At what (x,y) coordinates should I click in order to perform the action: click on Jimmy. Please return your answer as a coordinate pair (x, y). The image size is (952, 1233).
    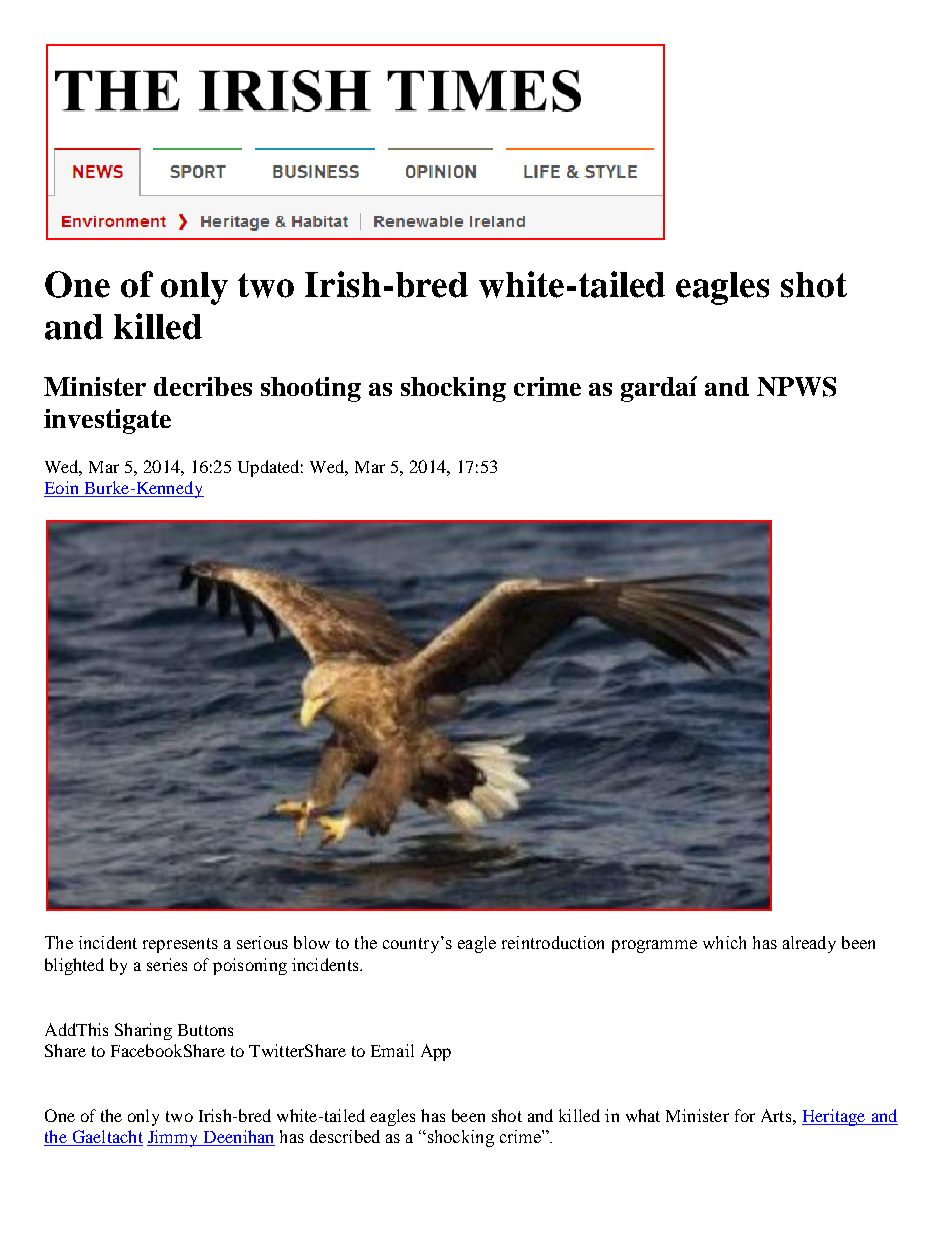
    Looking at the image, I should click on (174, 1138).
